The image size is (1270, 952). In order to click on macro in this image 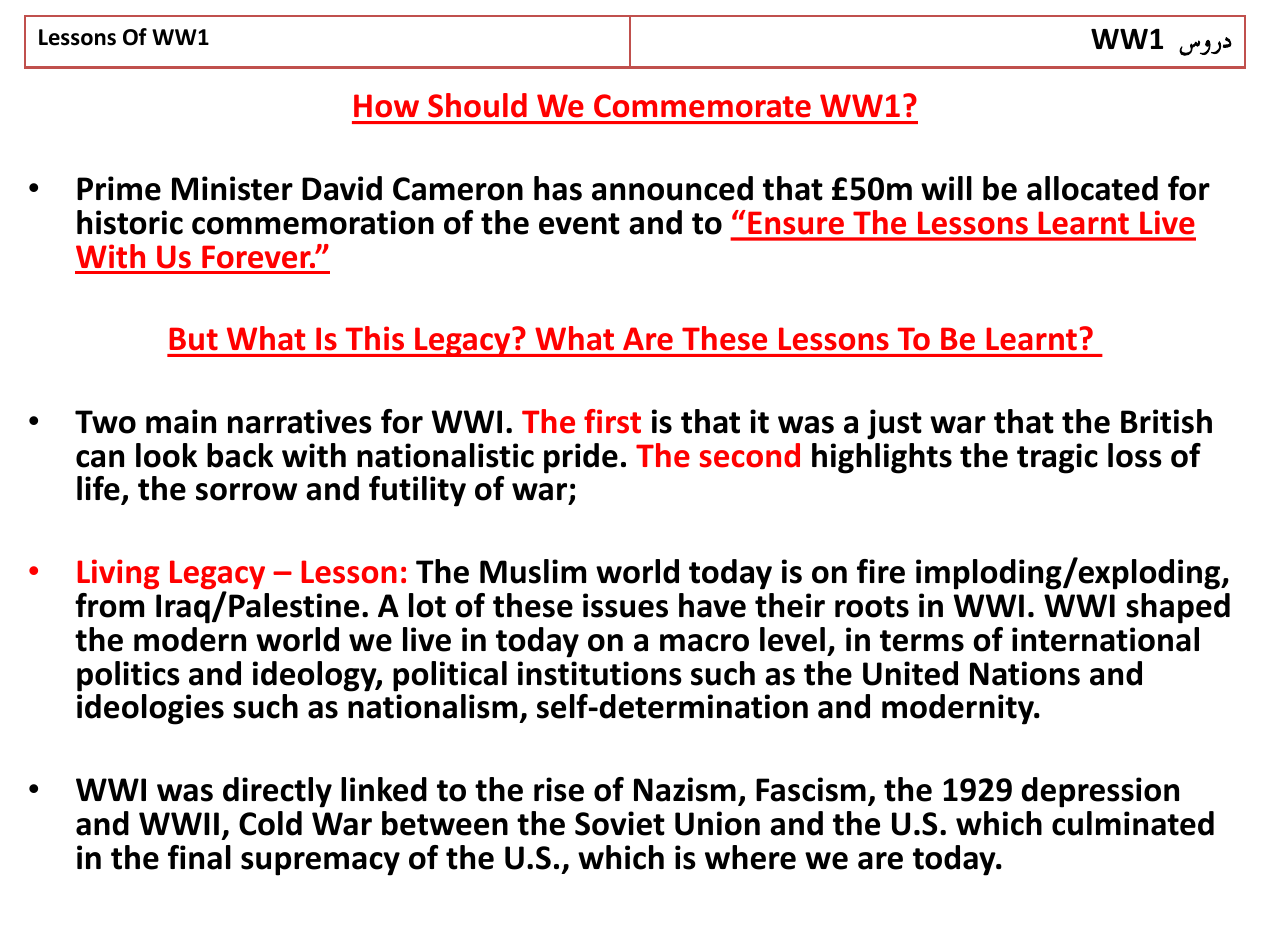, I will do `click(704, 643)`.
